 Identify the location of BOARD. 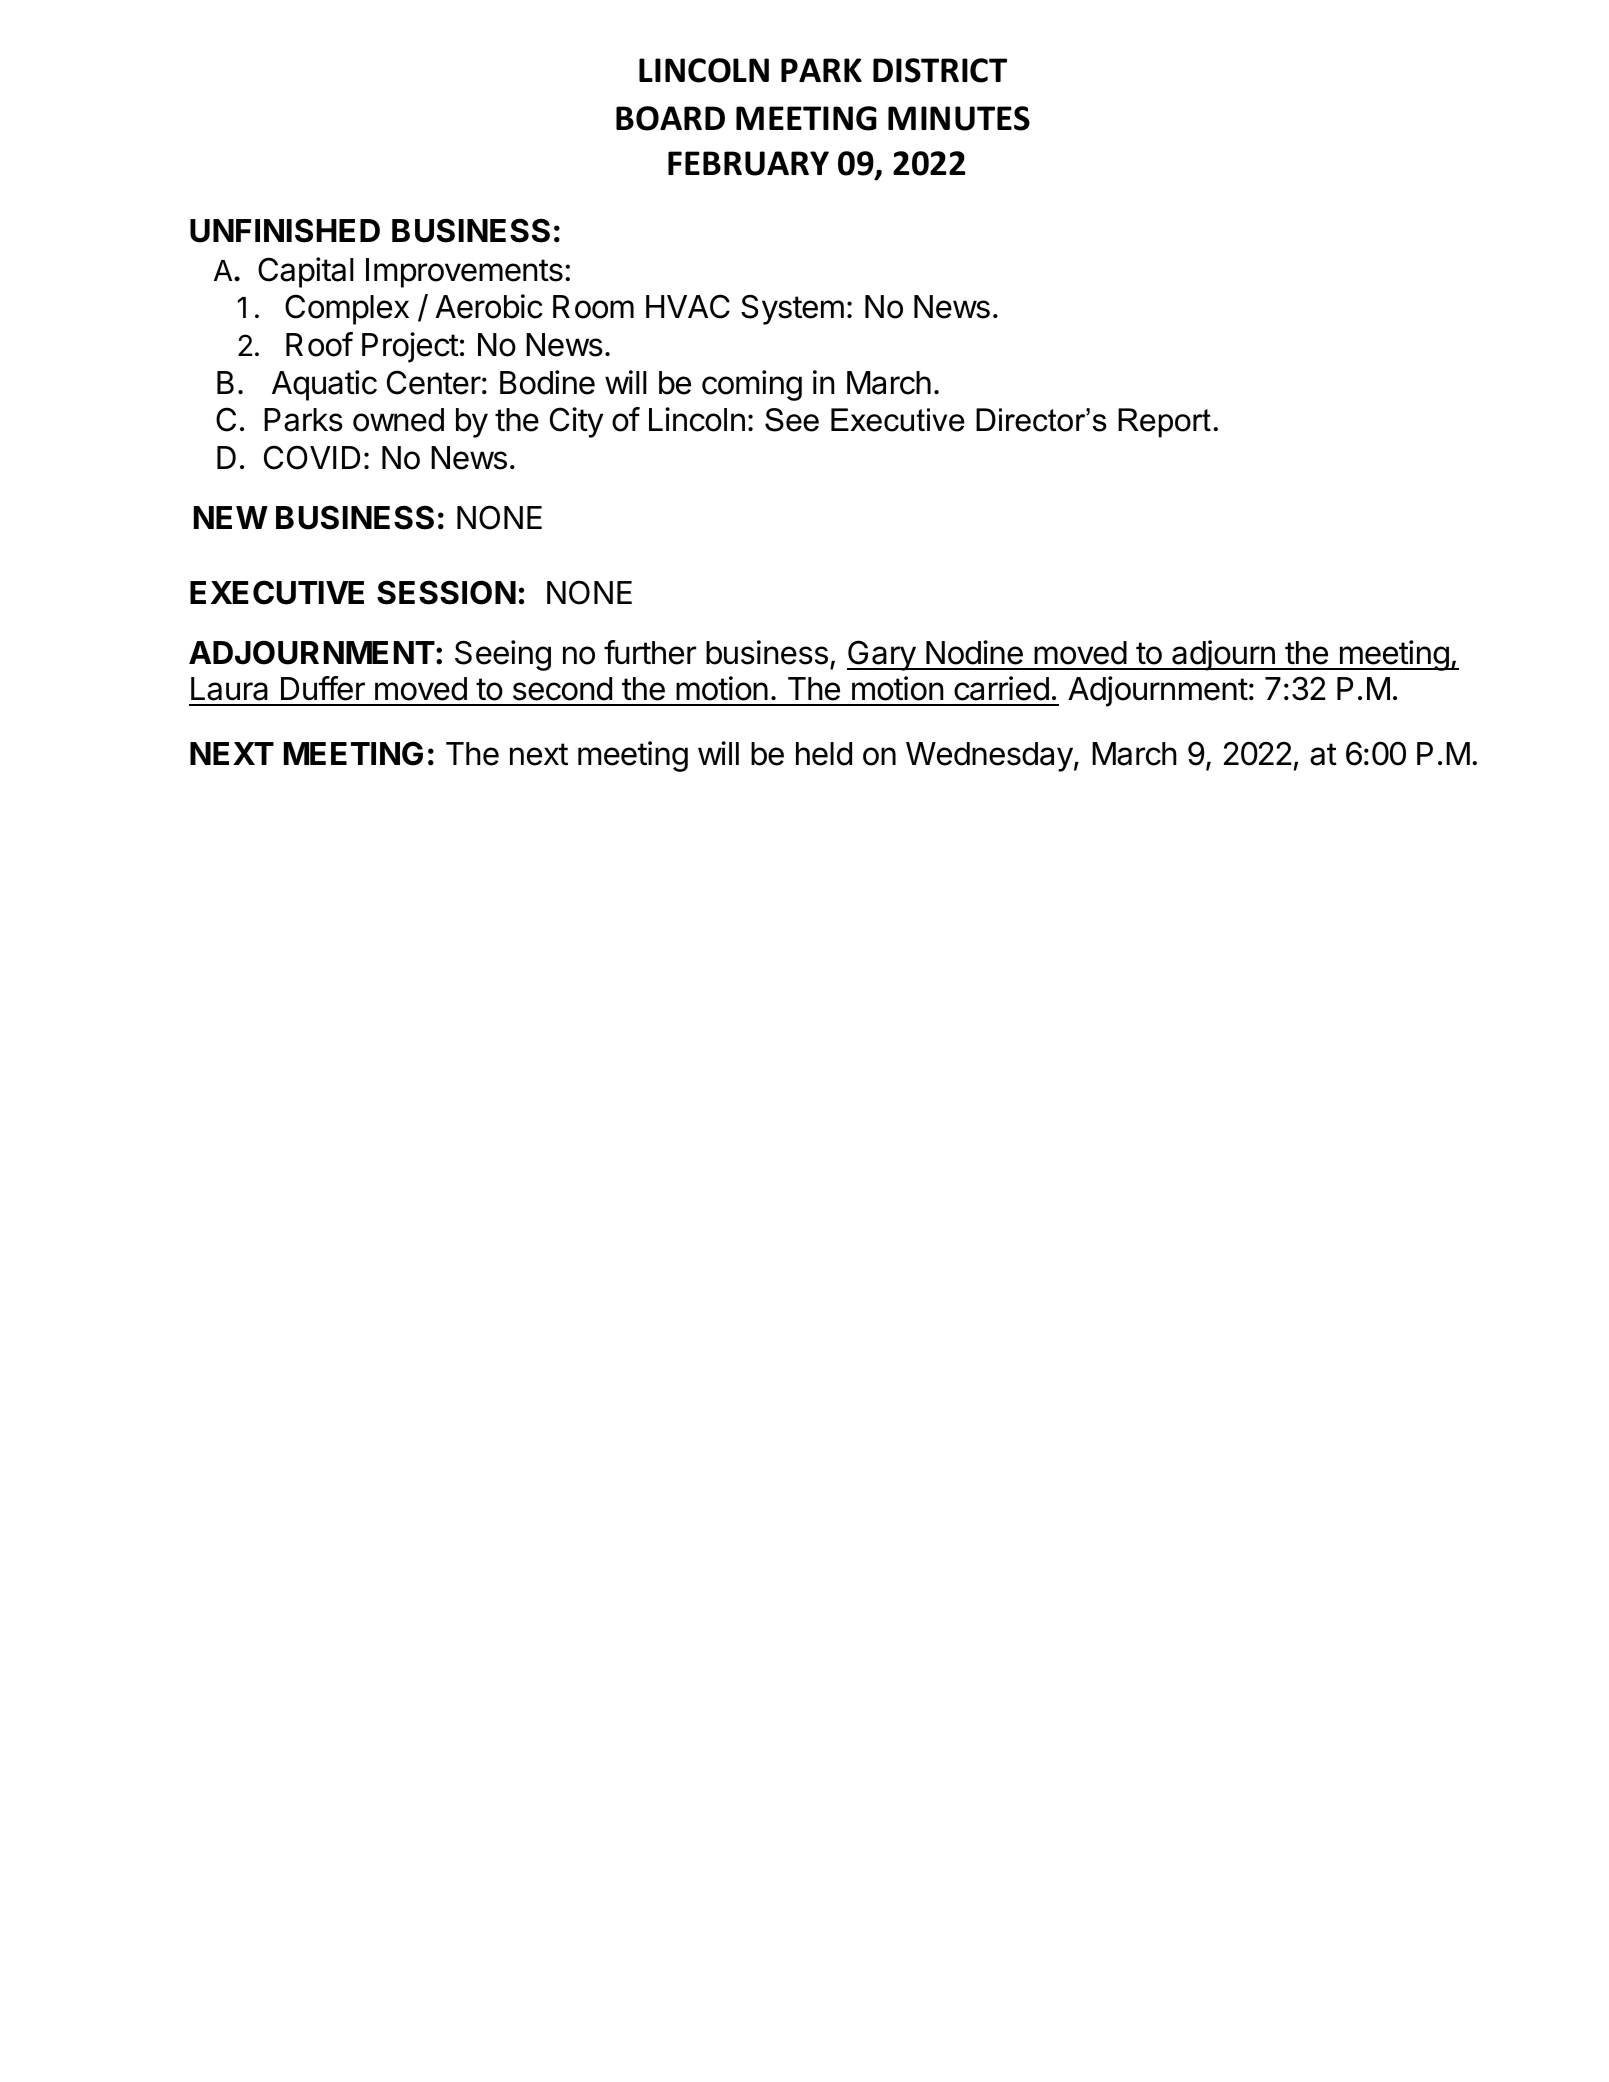
(670, 118).
